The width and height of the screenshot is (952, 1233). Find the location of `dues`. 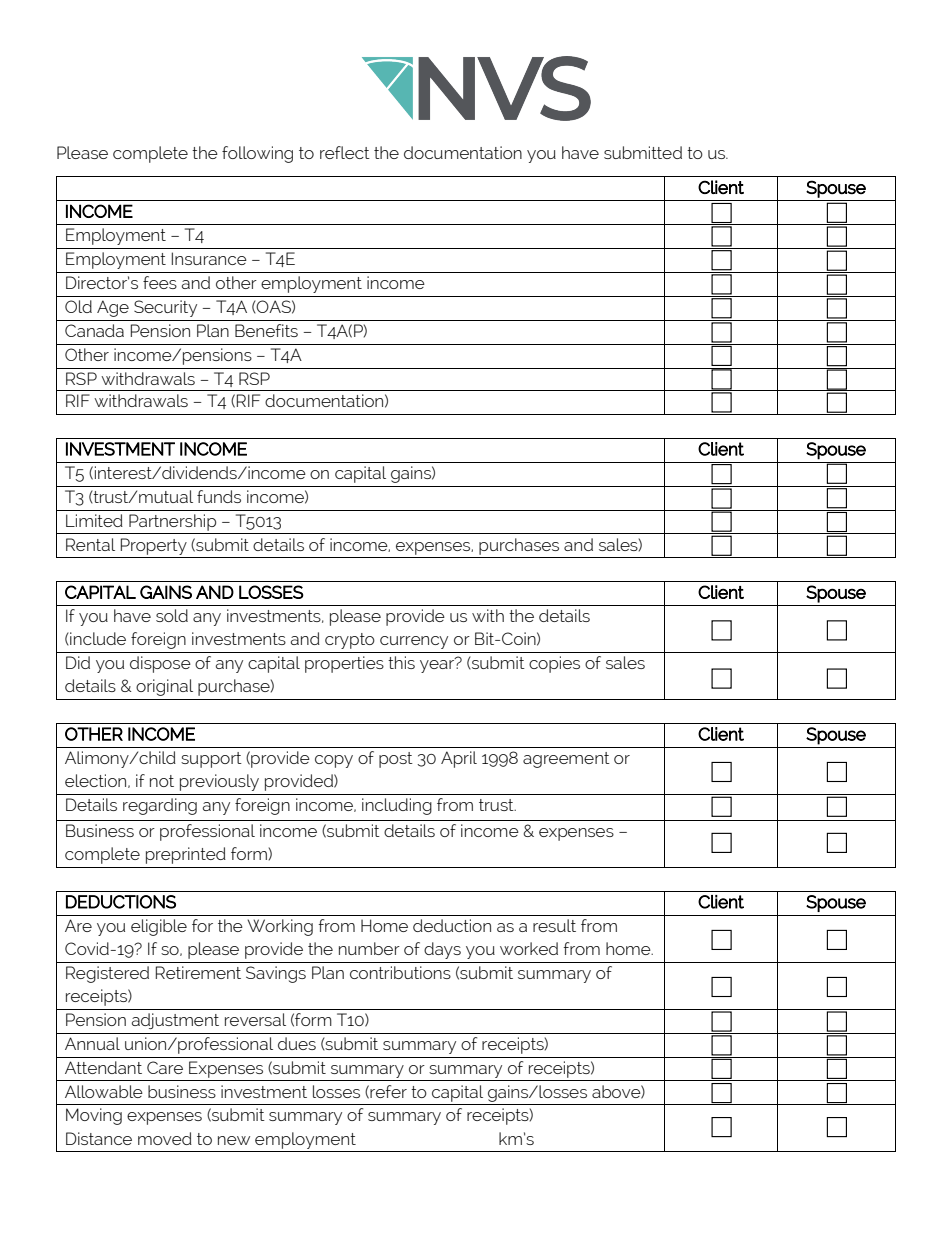

dues is located at coordinates (297, 1043).
